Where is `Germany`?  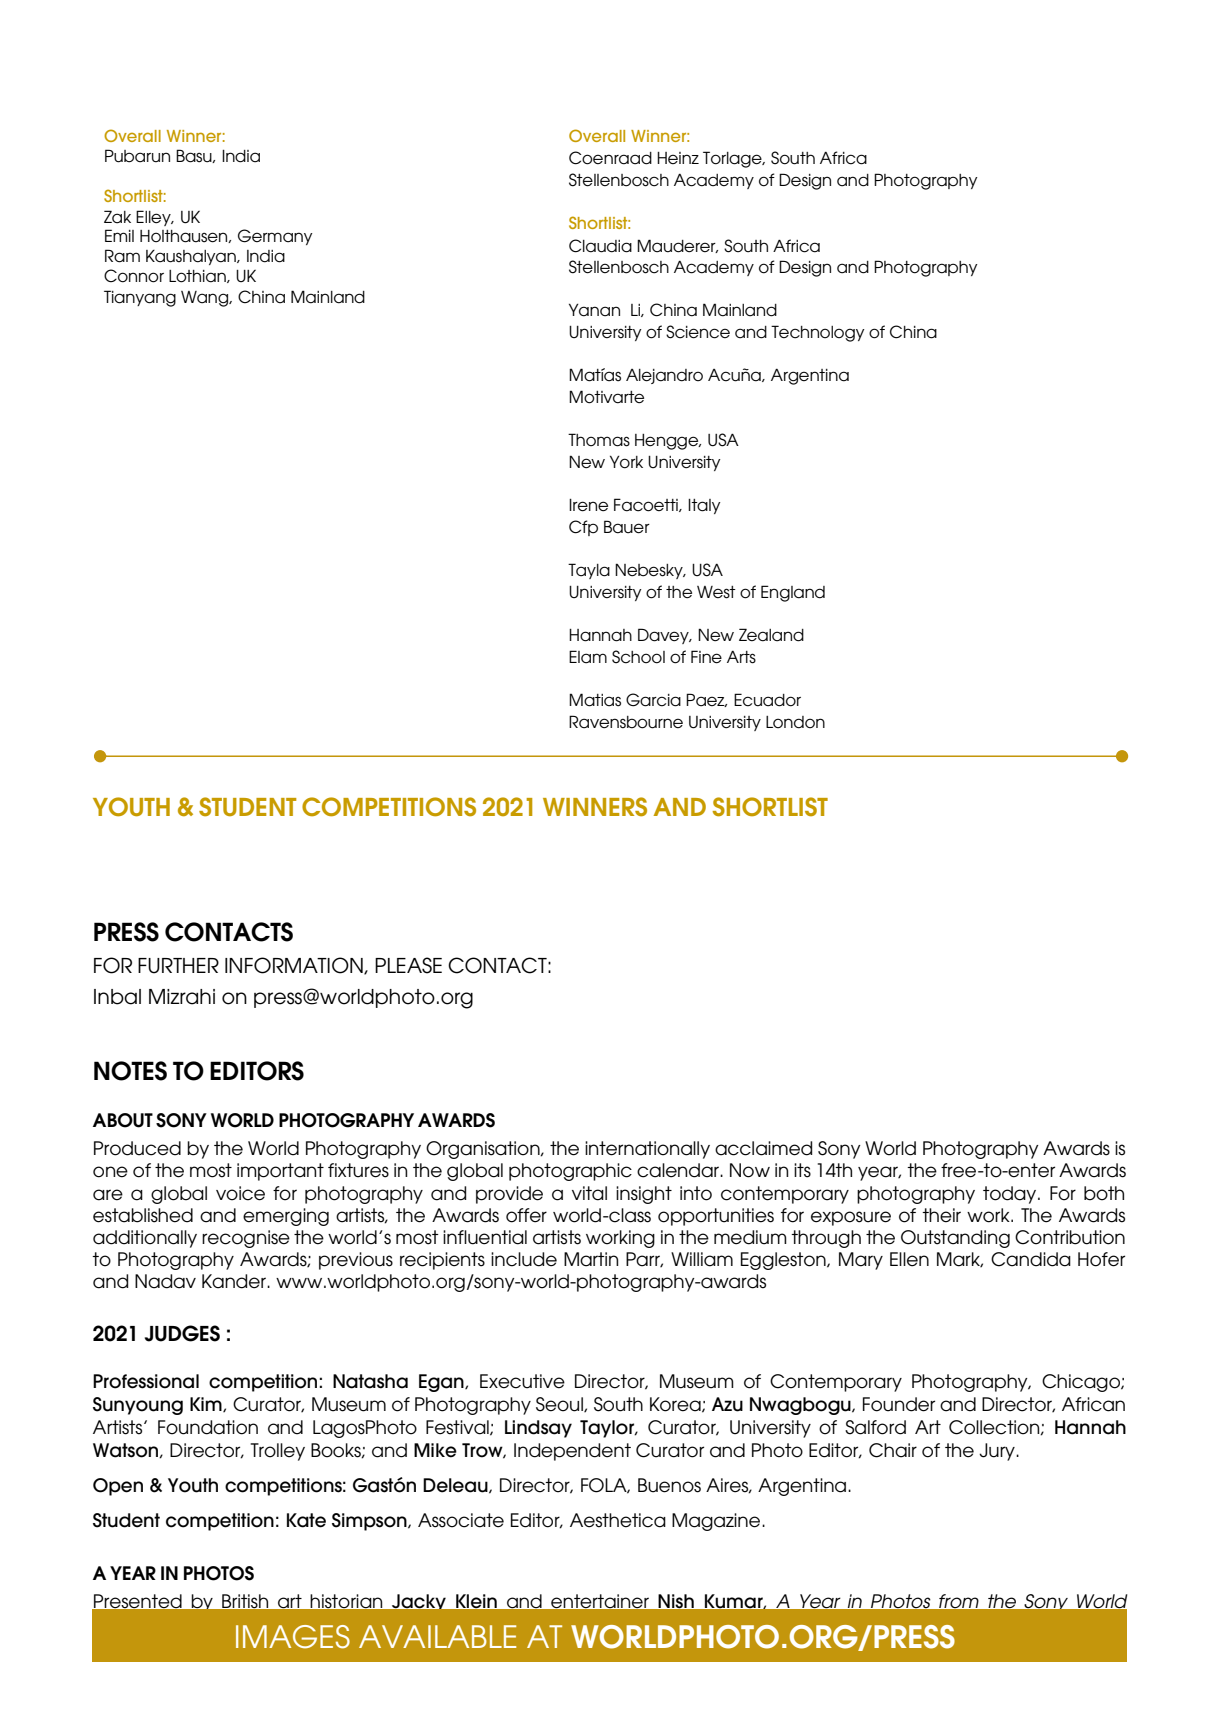
Germany is located at coordinates (275, 237).
